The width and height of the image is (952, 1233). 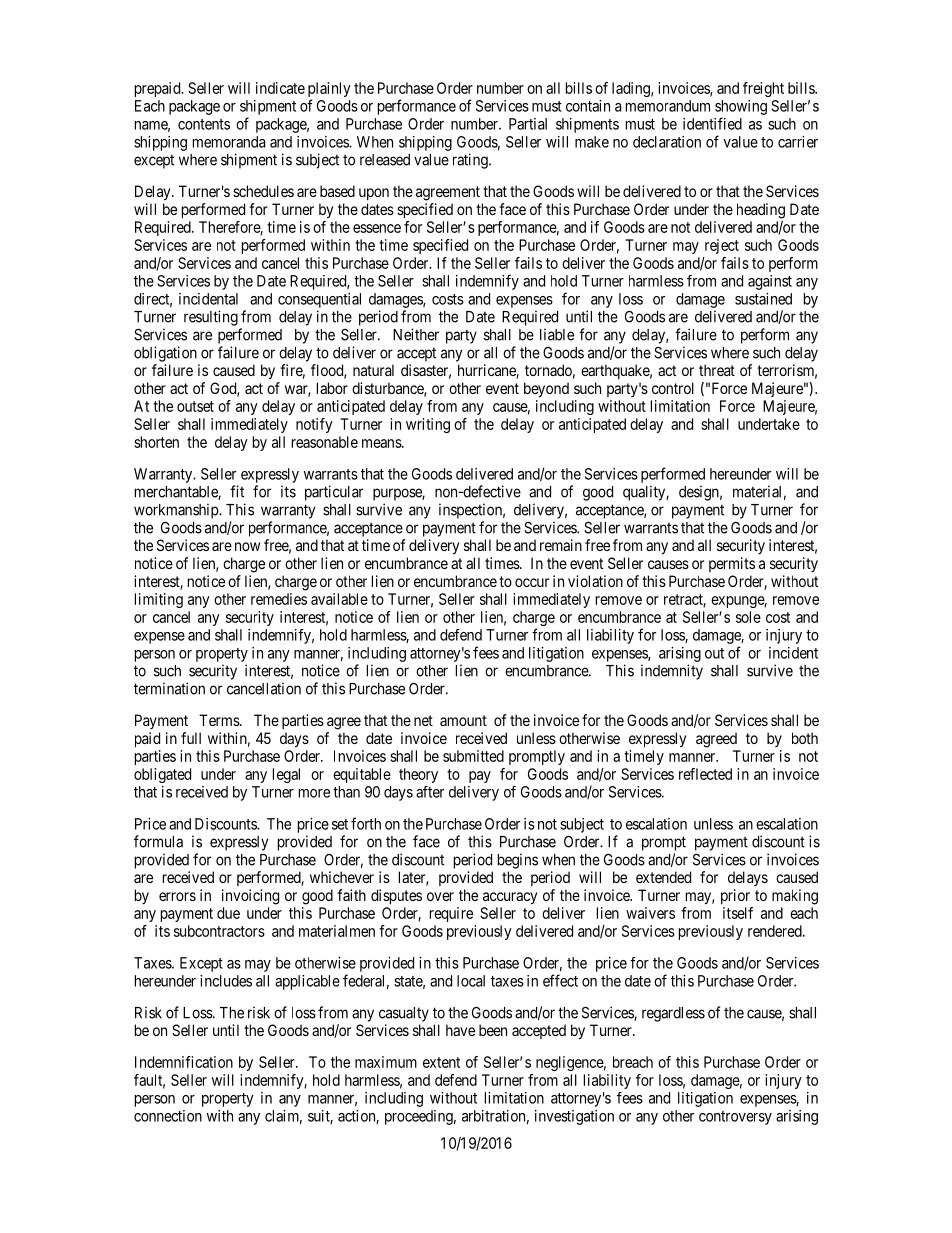 What do you see at coordinates (204, 124) in the image?
I see `contents` at bounding box center [204, 124].
